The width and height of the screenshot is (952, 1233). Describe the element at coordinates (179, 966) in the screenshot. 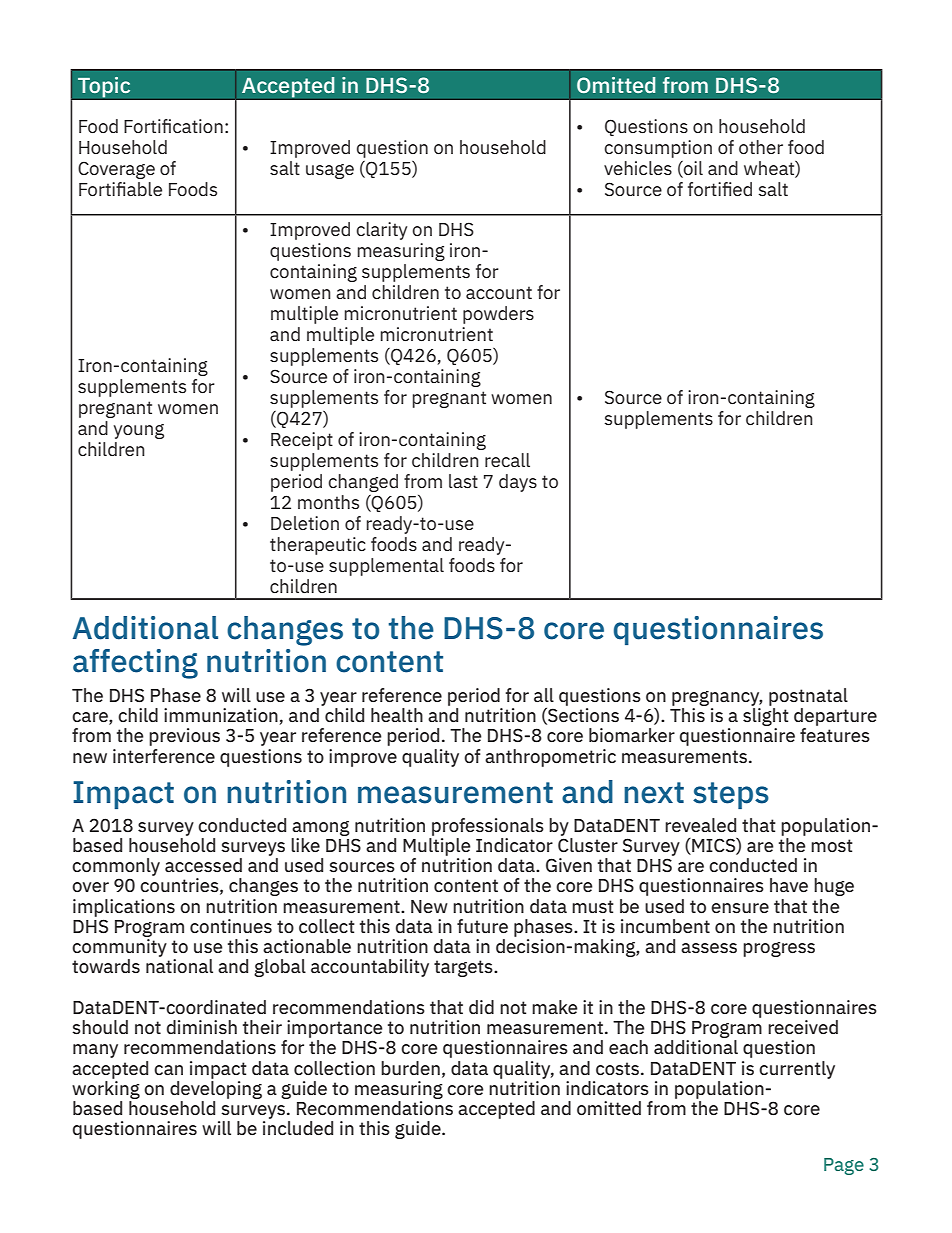

I see `national` at that location.
